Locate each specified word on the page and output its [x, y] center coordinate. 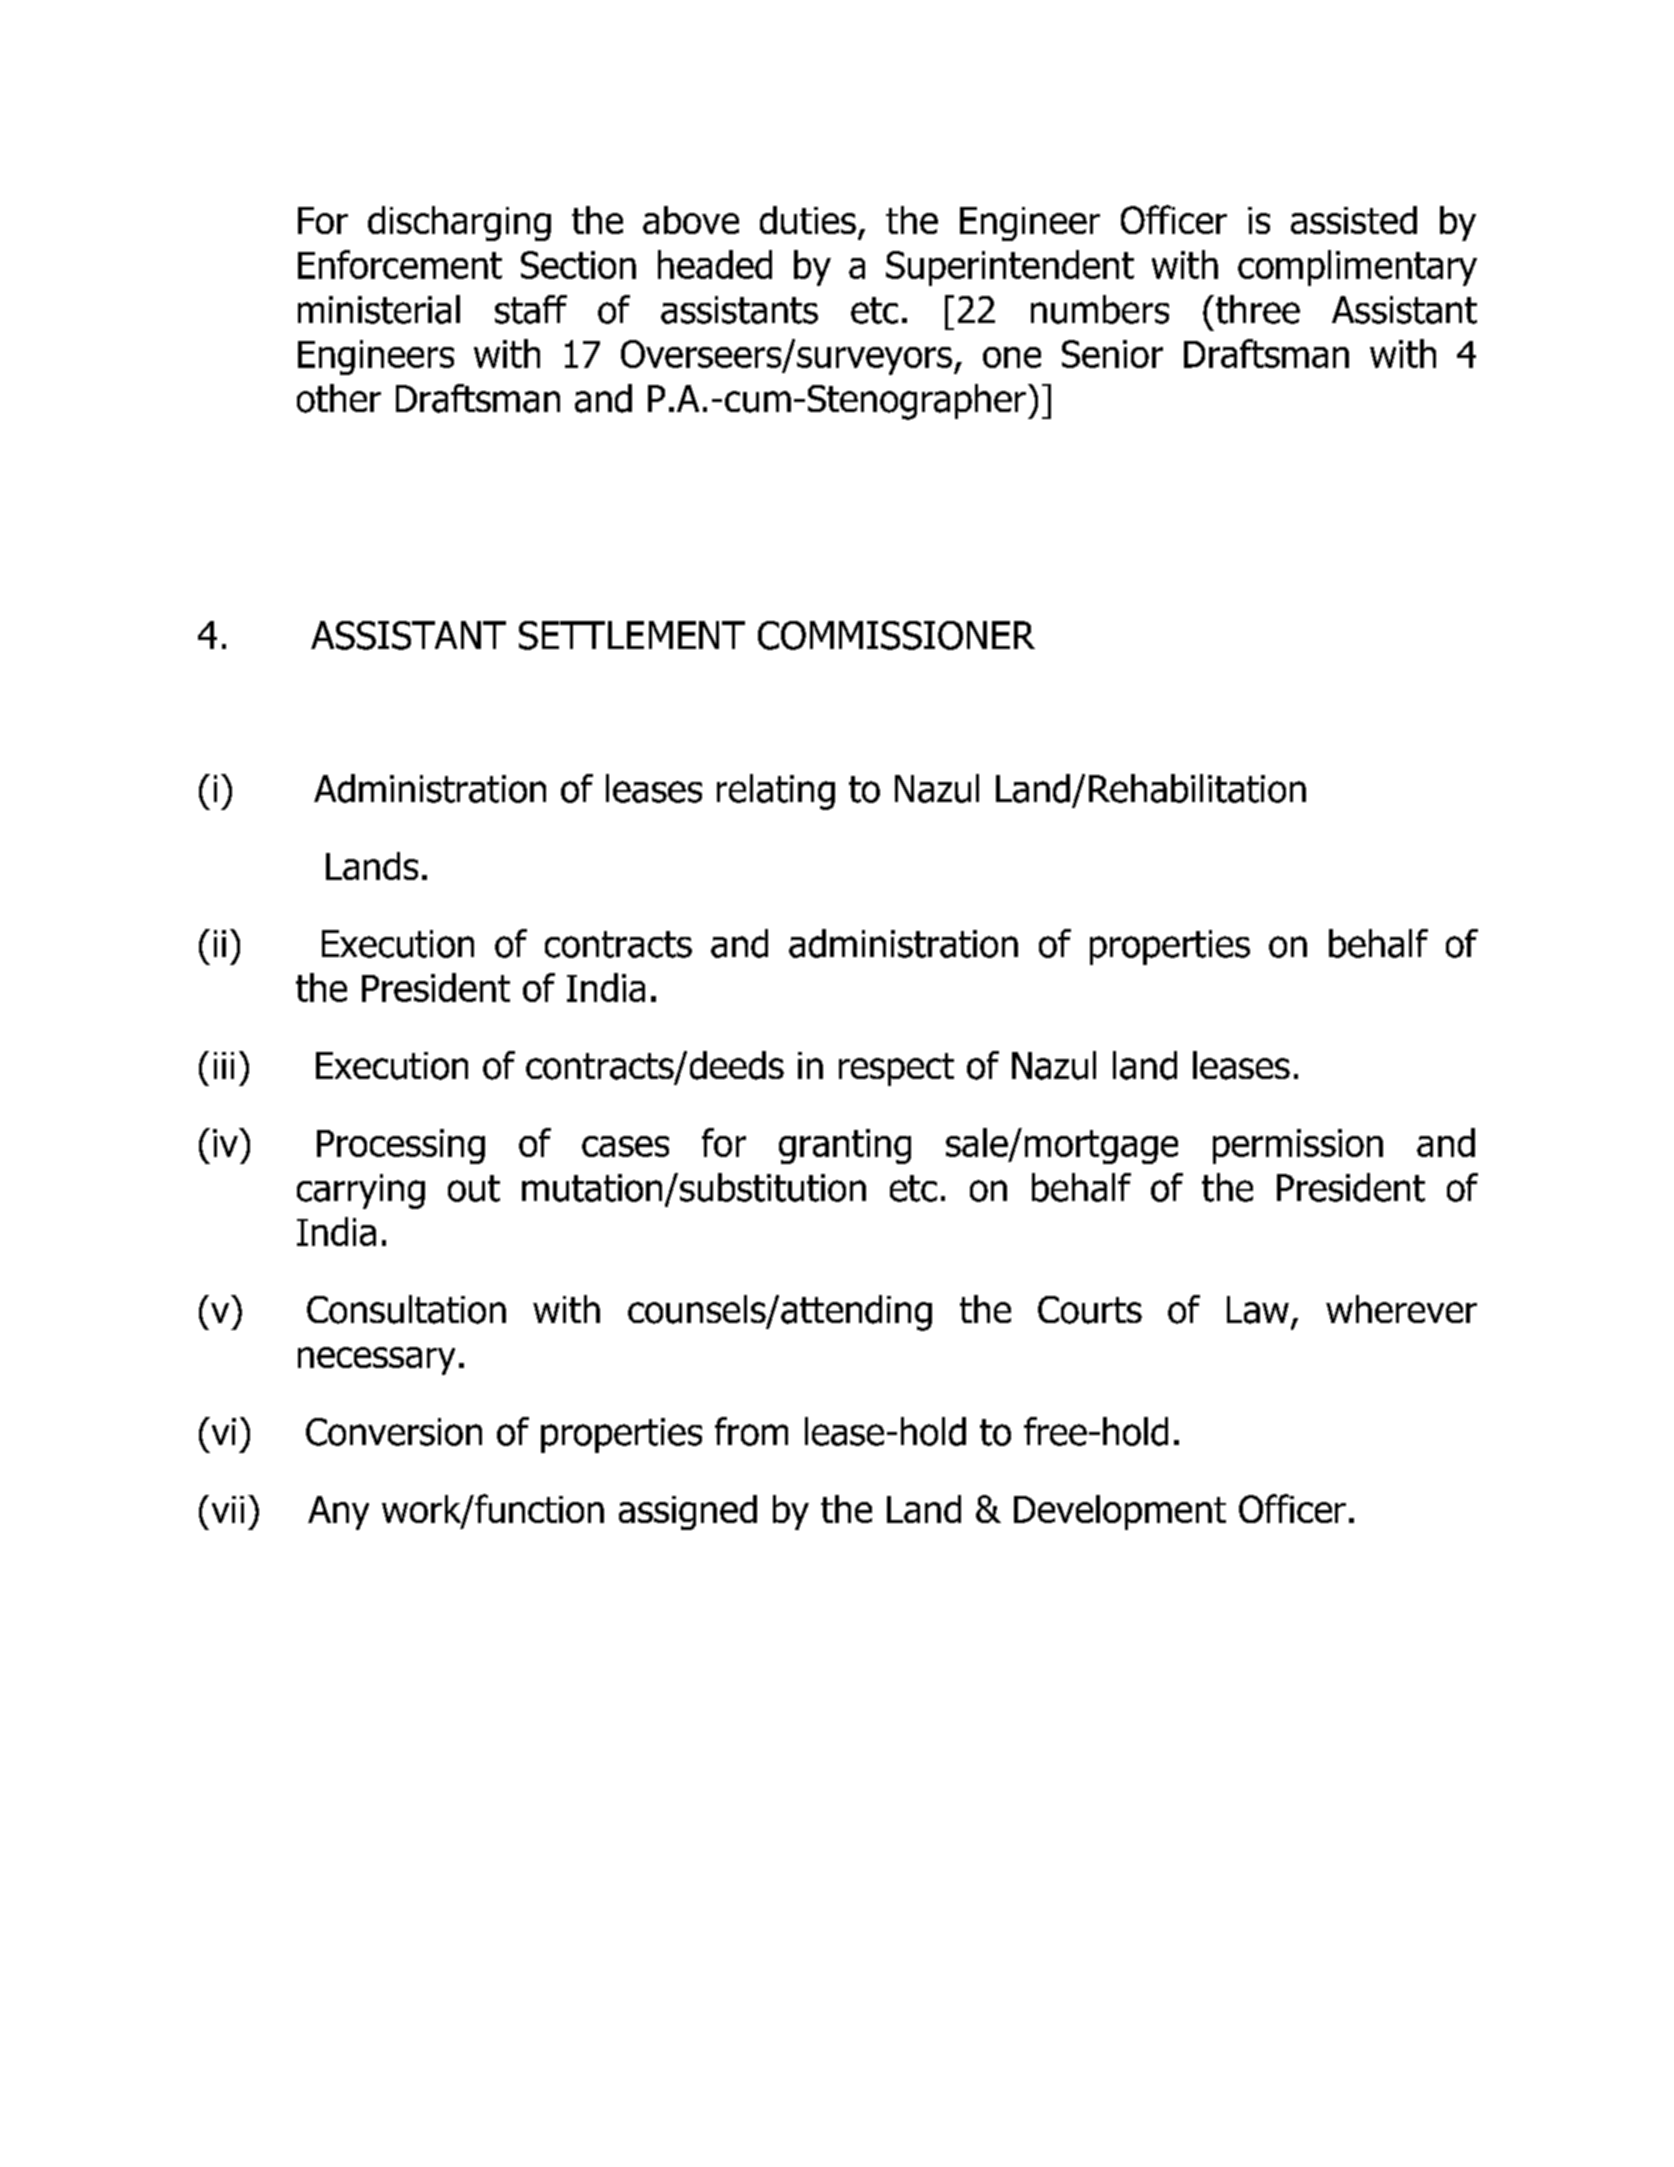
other [339, 398]
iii [224, 1065]
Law [1258, 1310]
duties [808, 220]
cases [625, 1146]
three [1258, 309]
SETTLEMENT [632, 635]
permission [1298, 1146]
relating [776, 792]
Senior [1112, 354]
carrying [361, 1191]
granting [845, 1146]
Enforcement [400, 264]
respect [896, 1069]
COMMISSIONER [896, 635]
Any [338, 1513]
